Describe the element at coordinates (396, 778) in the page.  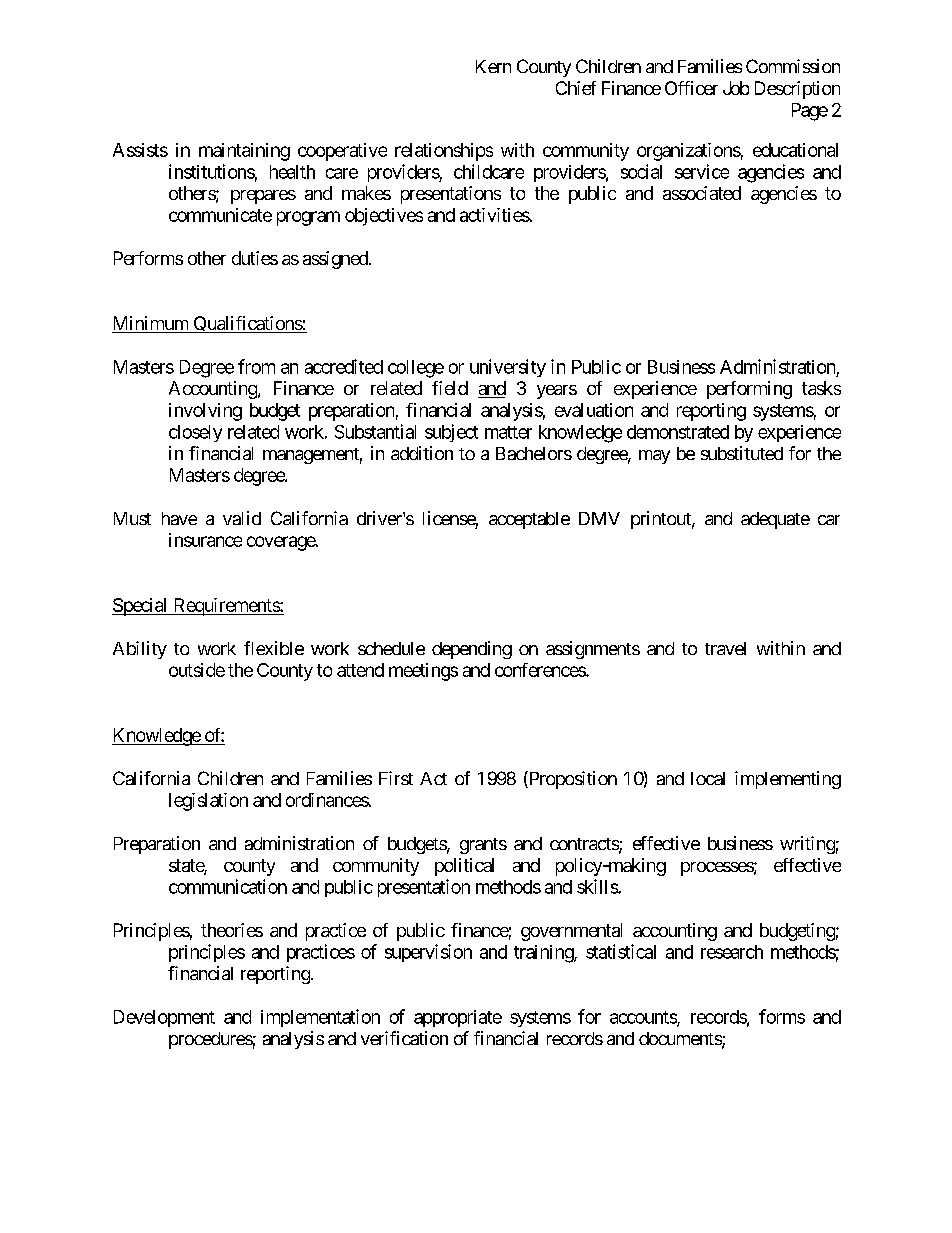
I see `First` at that location.
